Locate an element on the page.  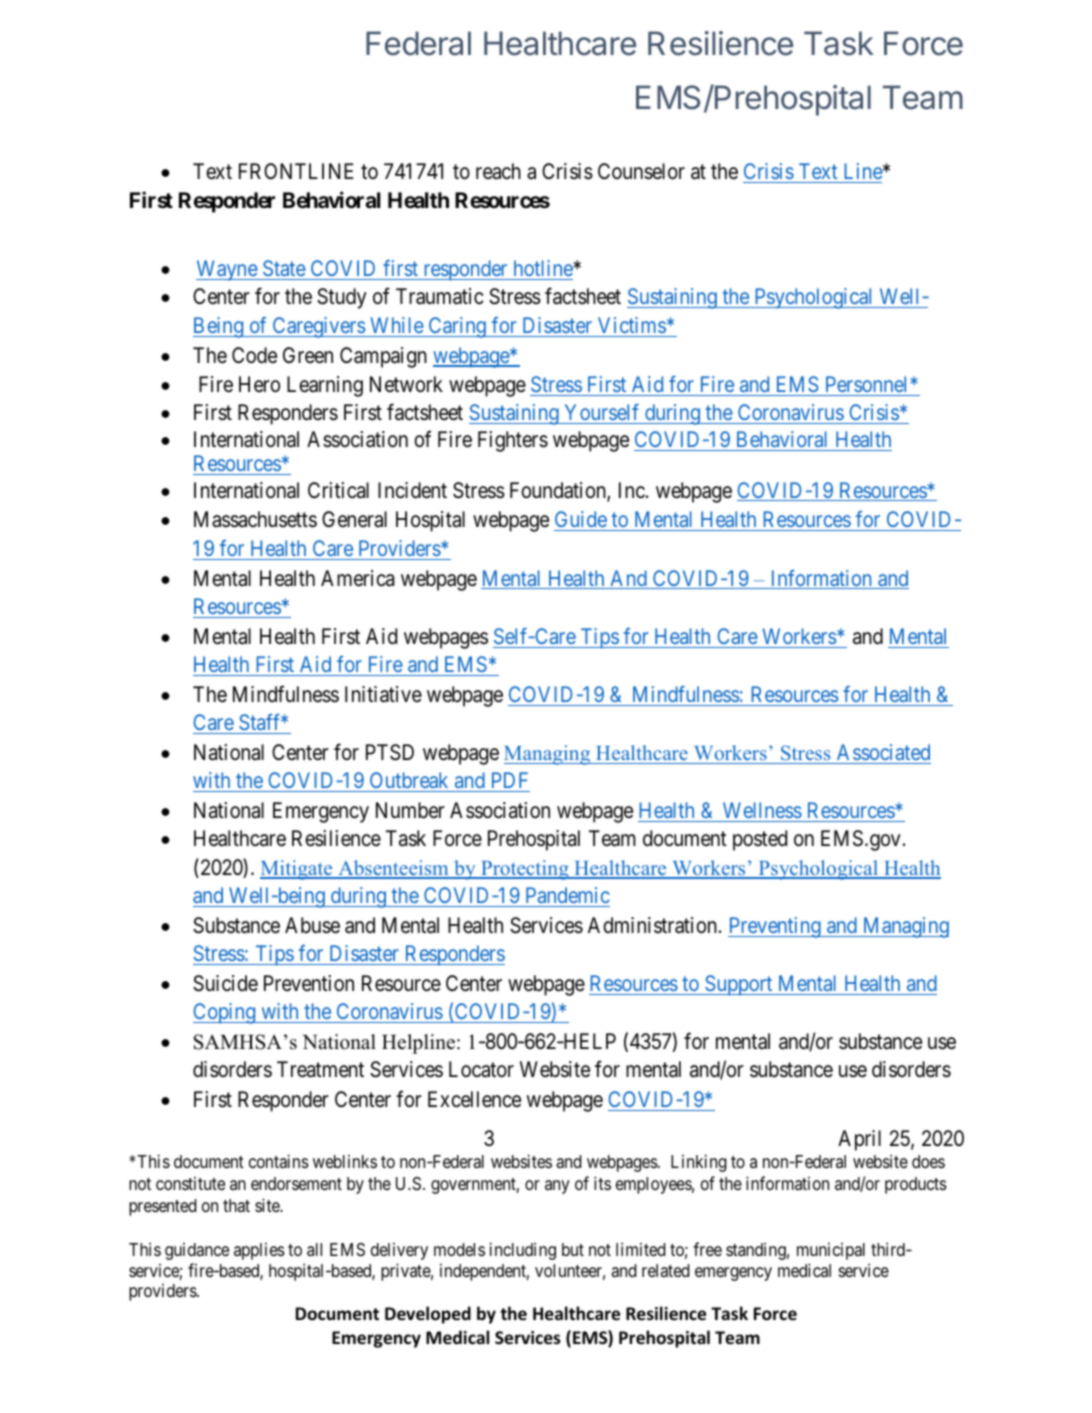
Associated is located at coordinates (883, 752).
